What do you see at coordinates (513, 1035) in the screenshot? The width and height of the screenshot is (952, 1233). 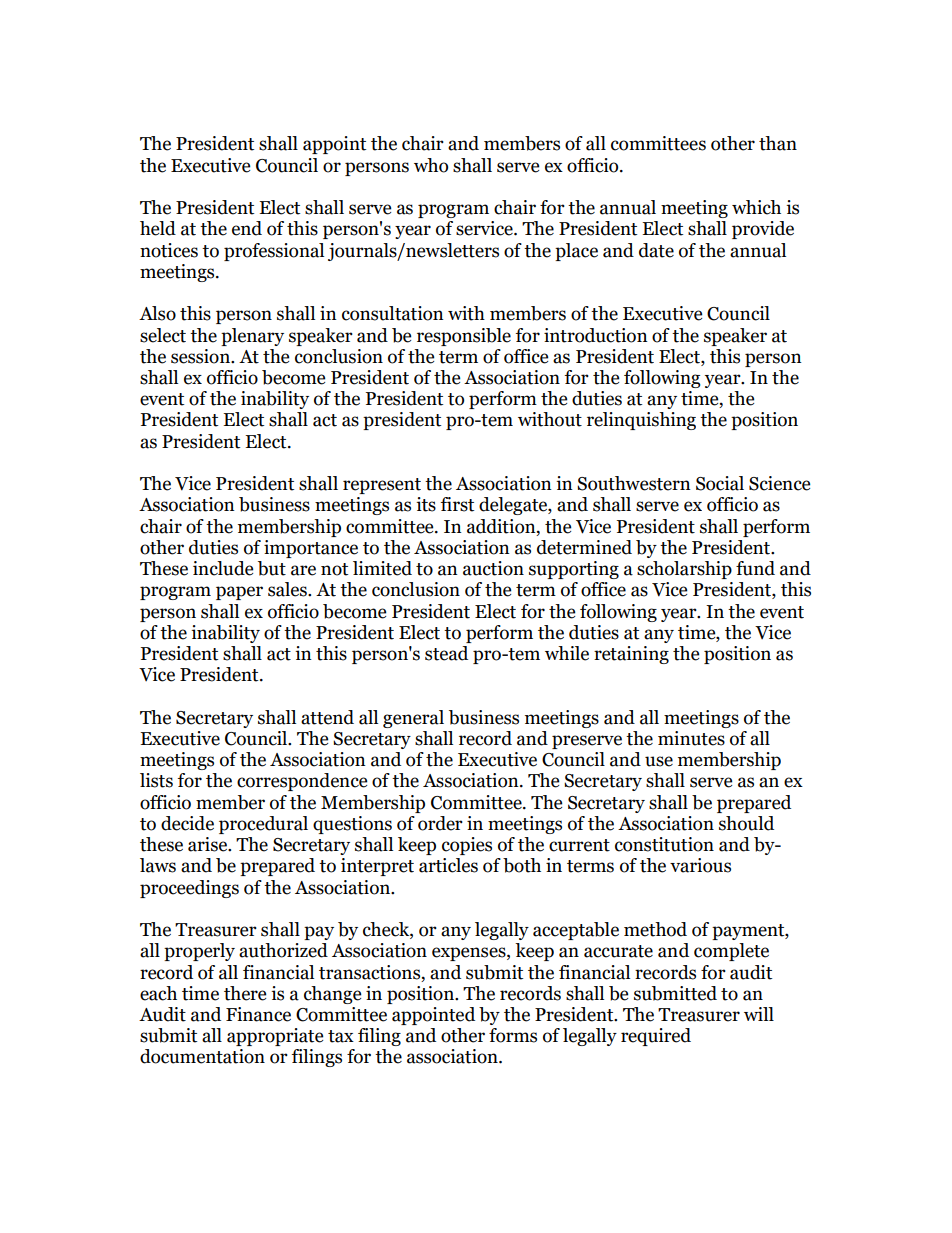 I see `forms` at bounding box center [513, 1035].
